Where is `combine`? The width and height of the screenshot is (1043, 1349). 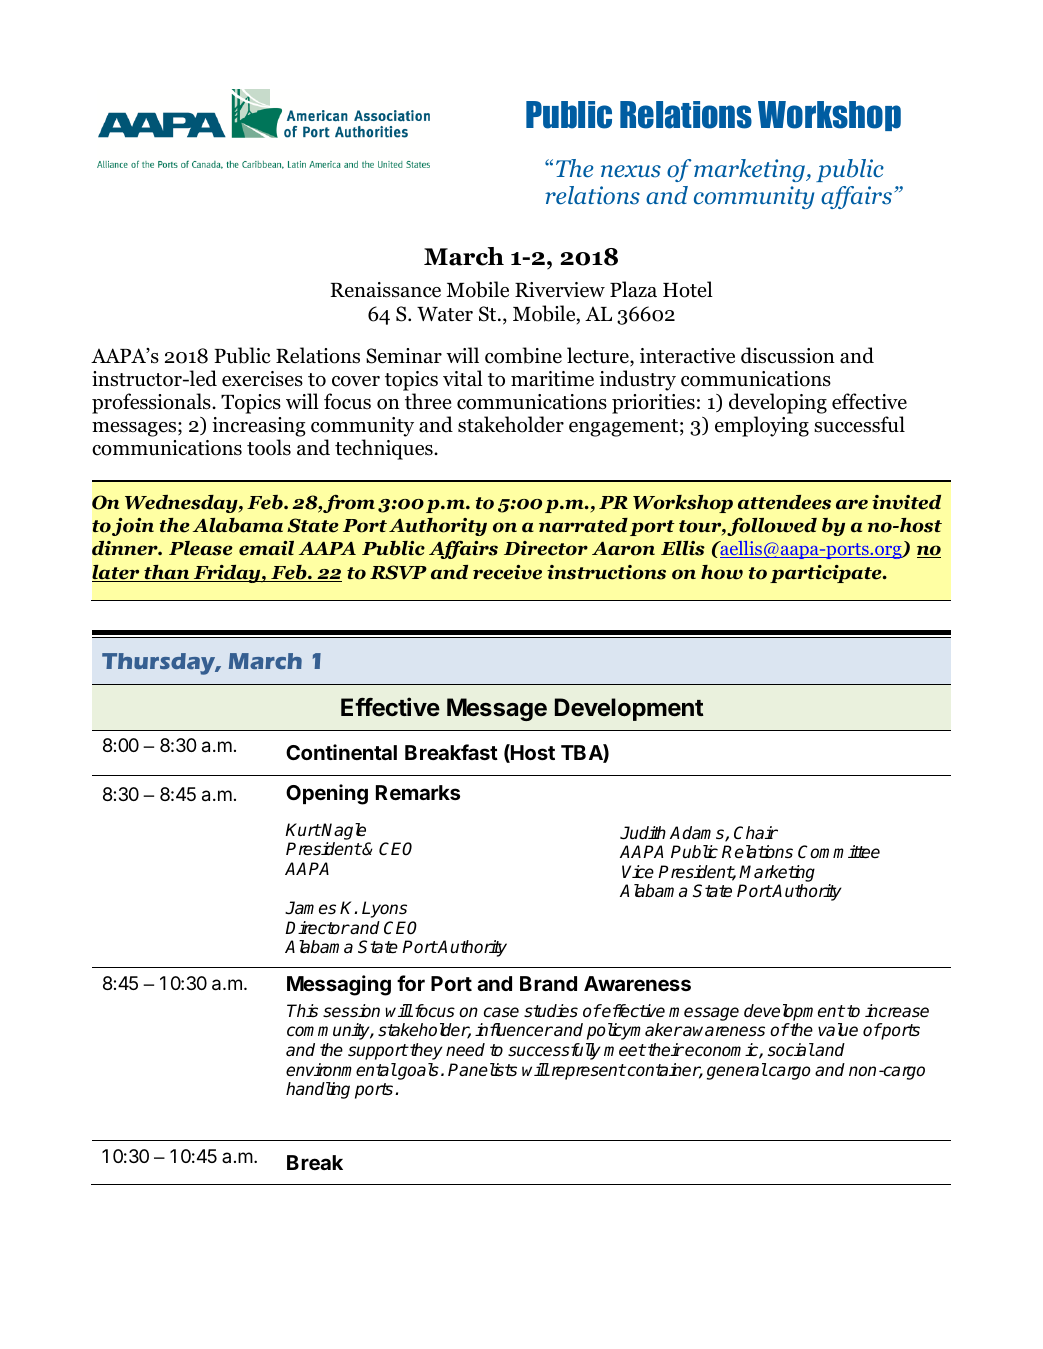
combine is located at coordinates (523, 355).
